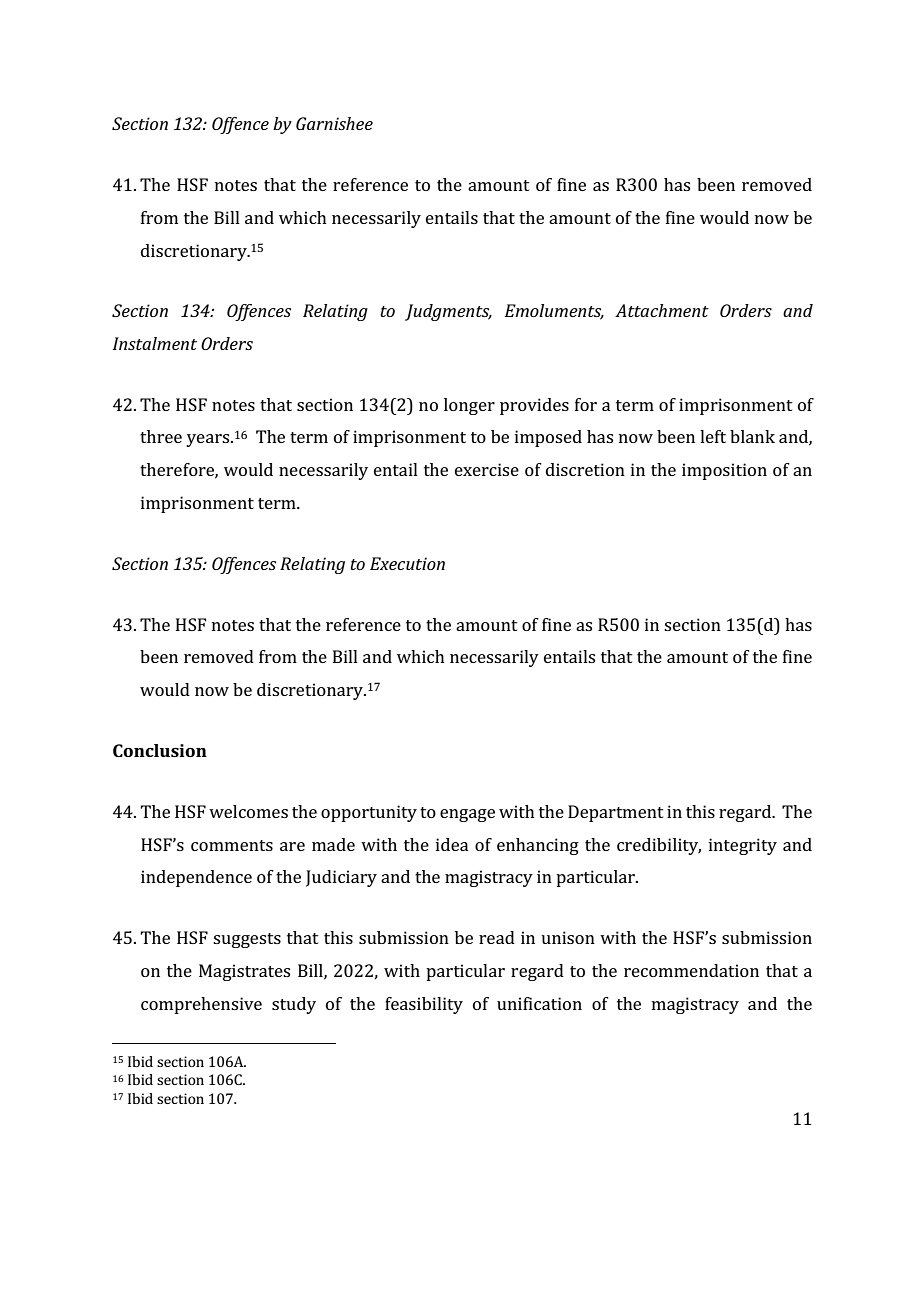 The height and width of the screenshot is (1308, 924). What do you see at coordinates (662, 310) in the screenshot?
I see `Attachment` at bounding box center [662, 310].
